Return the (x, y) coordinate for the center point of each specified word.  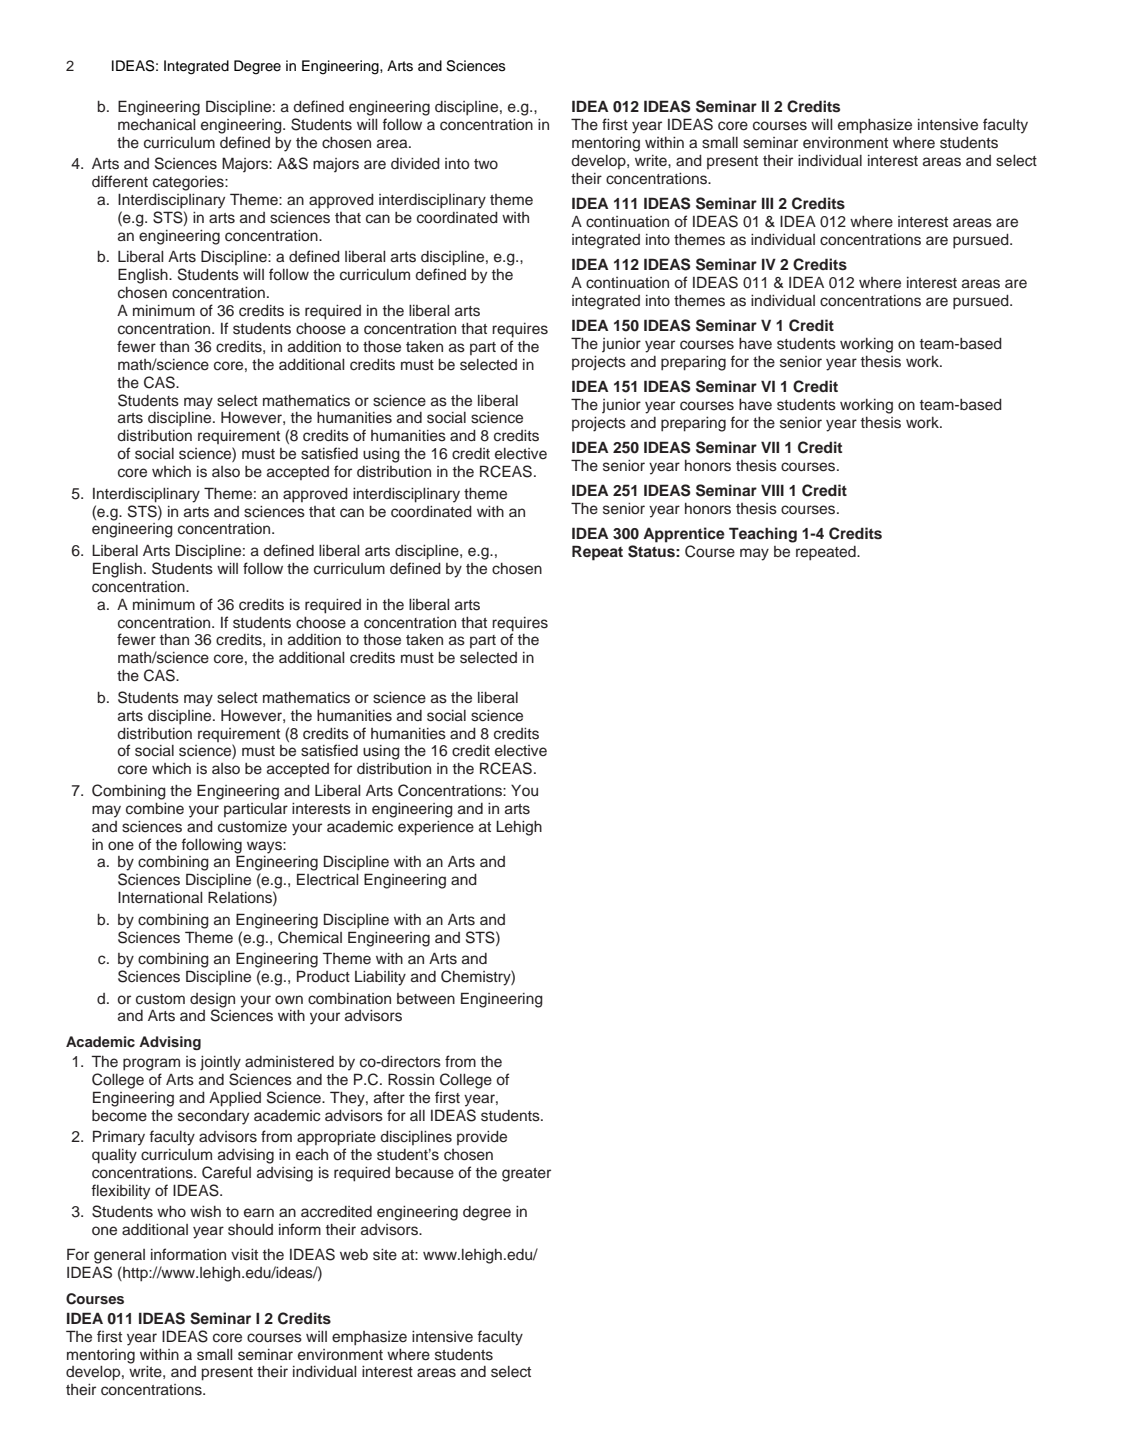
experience (436, 828)
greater (526, 1175)
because (425, 1173)
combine (155, 809)
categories (189, 183)
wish (205, 1212)
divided (415, 164)
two (486, 164)
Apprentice (684, 535)
